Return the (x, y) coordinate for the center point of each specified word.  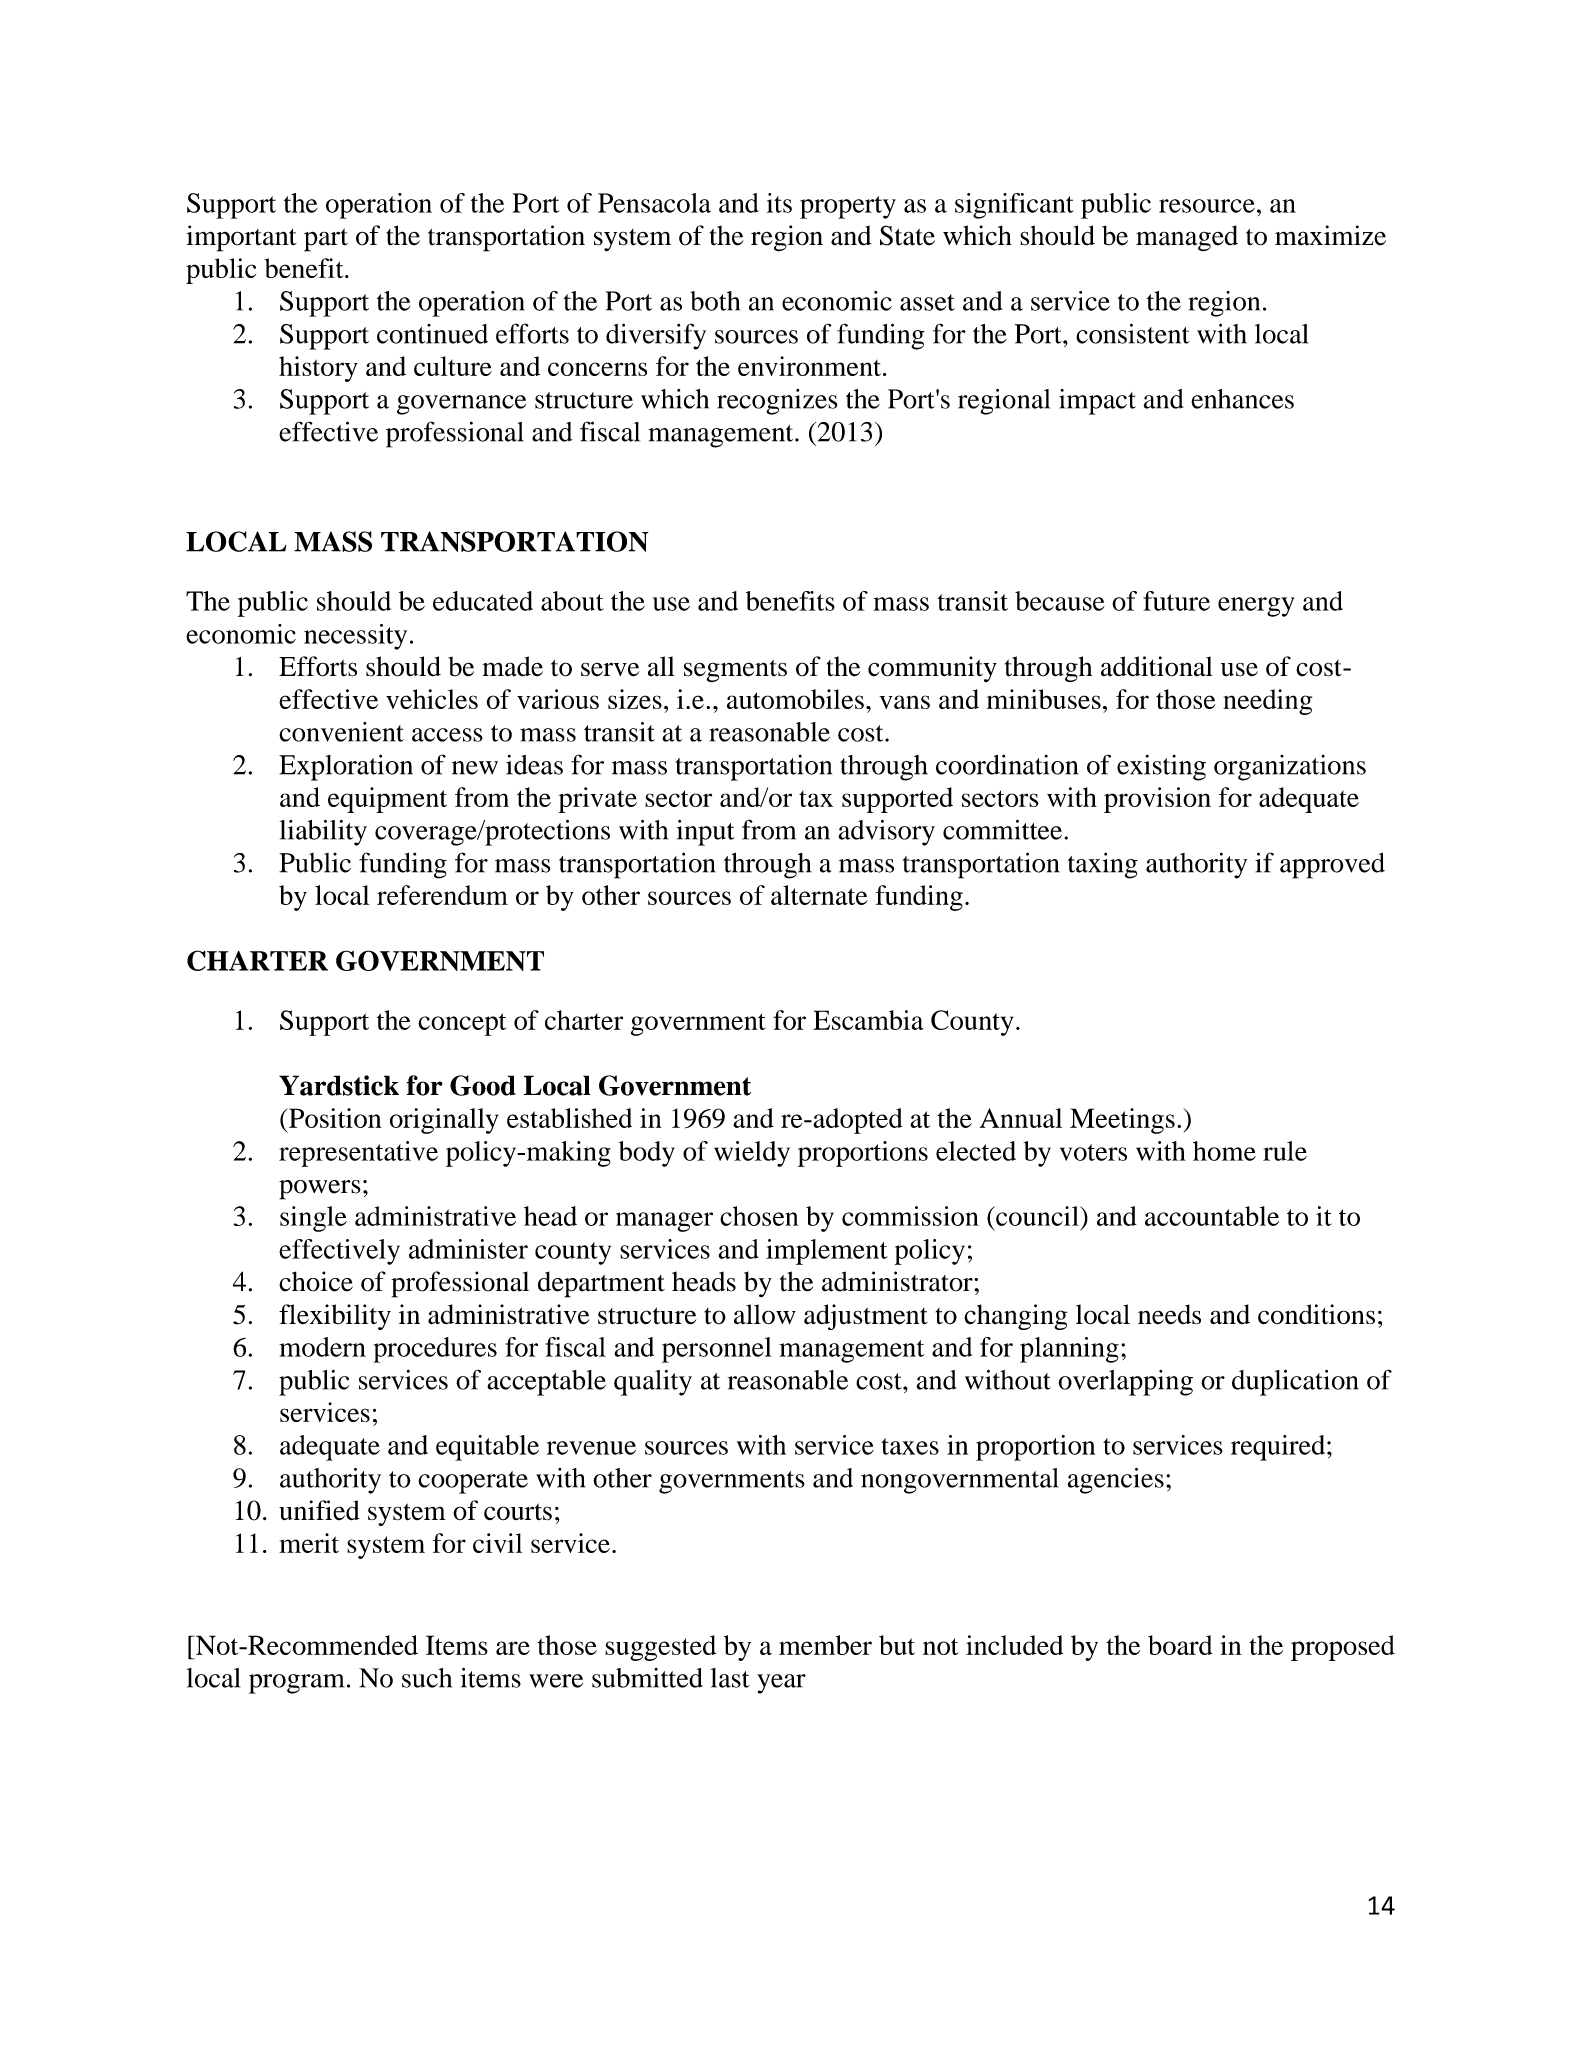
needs (1169, 1314)
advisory (886, 833)
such (427, 1678)
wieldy (752, 1154)
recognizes (777, 402)
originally (444, 1121)
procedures (435, 1350)
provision (1157, 800)
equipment (387, 800)
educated (483, 601)
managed (1187, 238)
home (1224, 1151)
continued (432, 334)
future (1176, 601)
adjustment (866, 1317)
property (848, 207)
